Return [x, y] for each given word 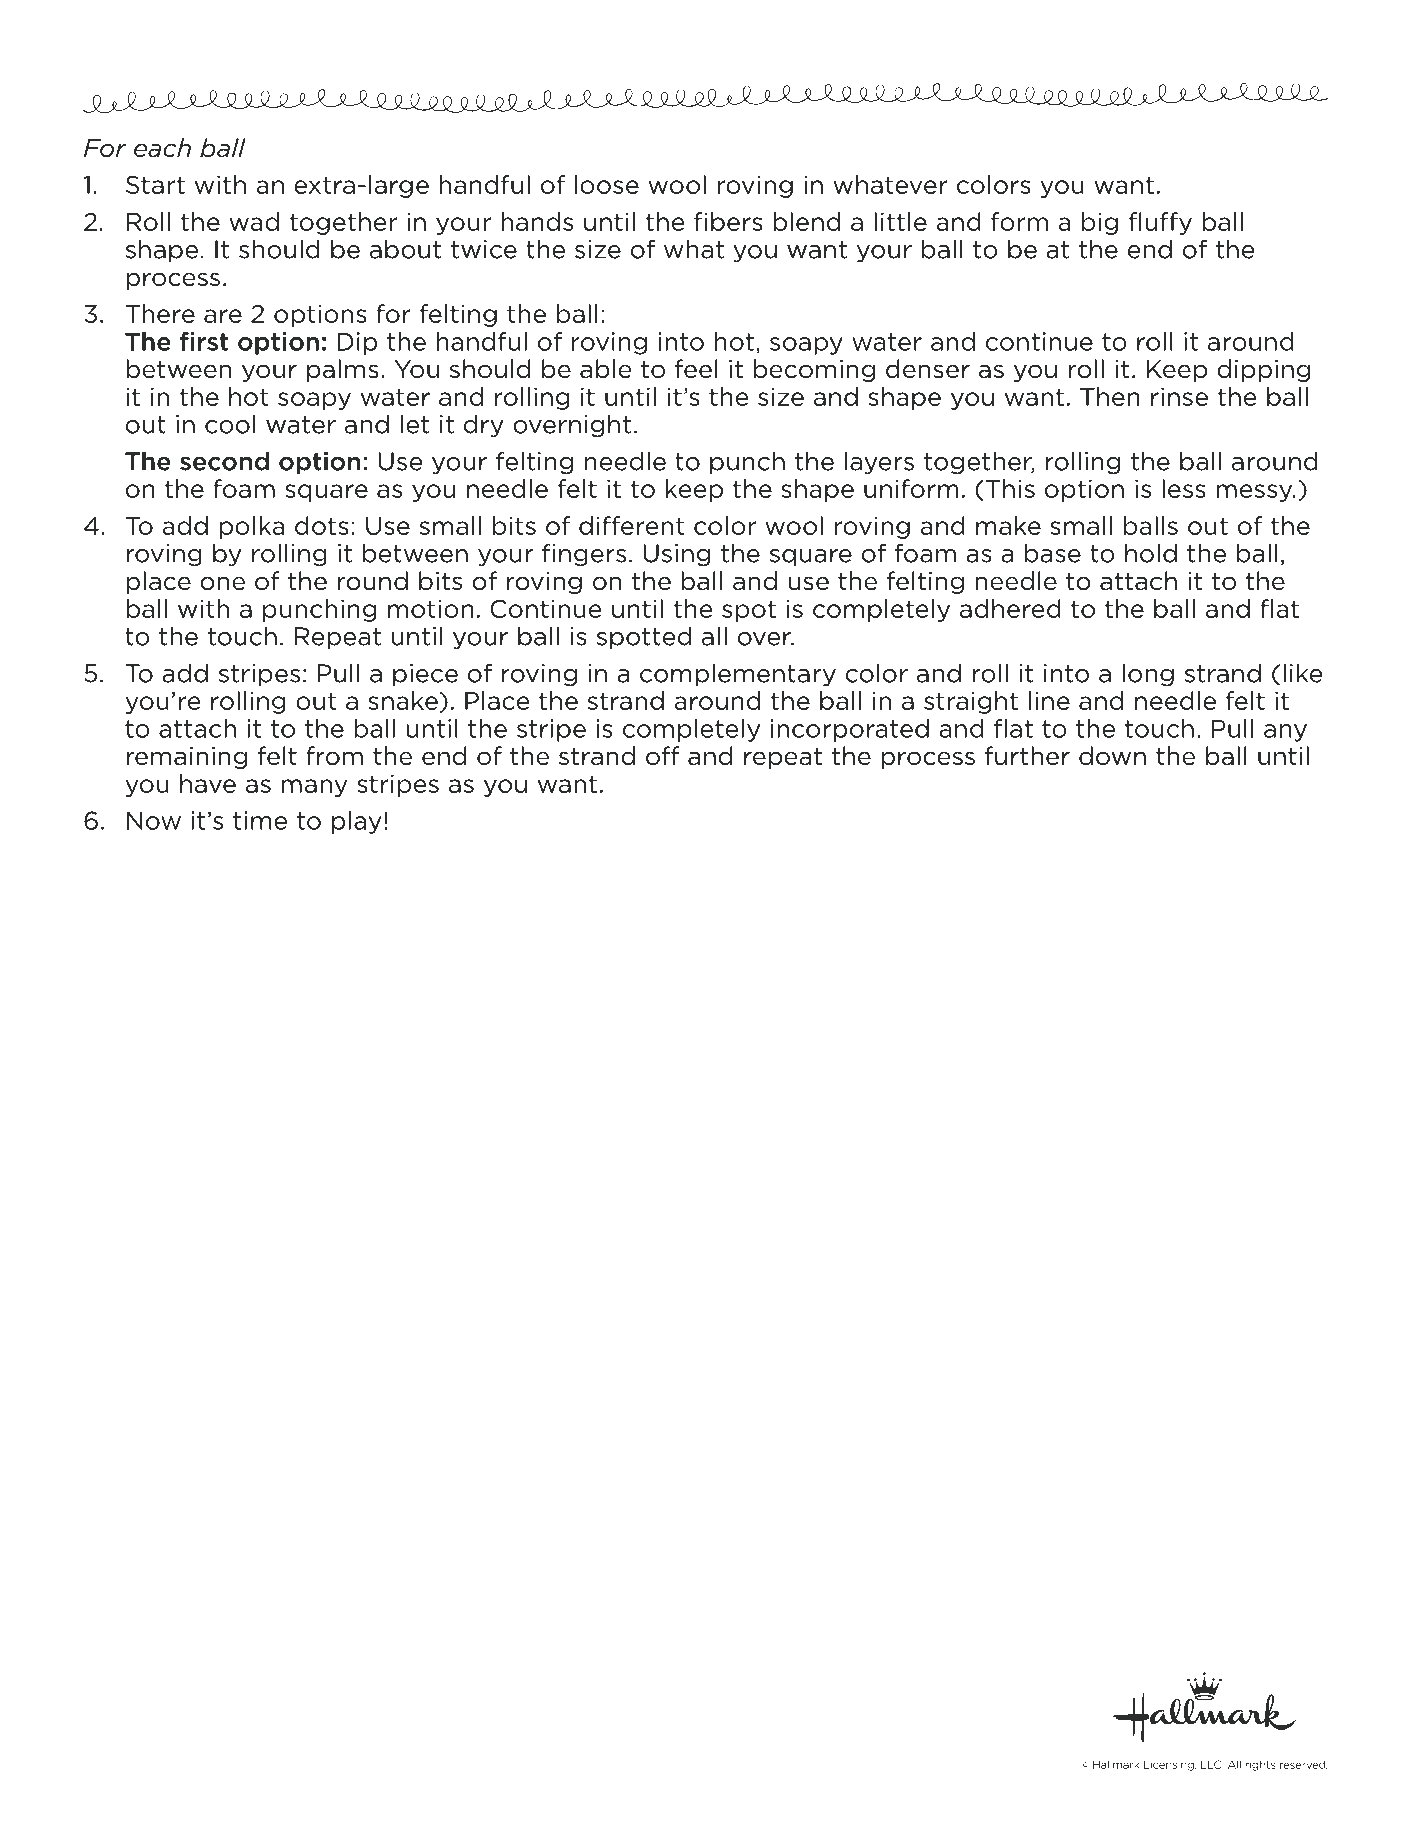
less [1184, 488]
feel [696, 369]
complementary [738, 675]
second [224, 461]
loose [607, 184]
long [1148, 675]
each [162, 148]
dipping [1263, 370]
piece [425, 675]
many [314, 788]
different [632, 525]
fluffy [1160, 223]
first [204, 341]
